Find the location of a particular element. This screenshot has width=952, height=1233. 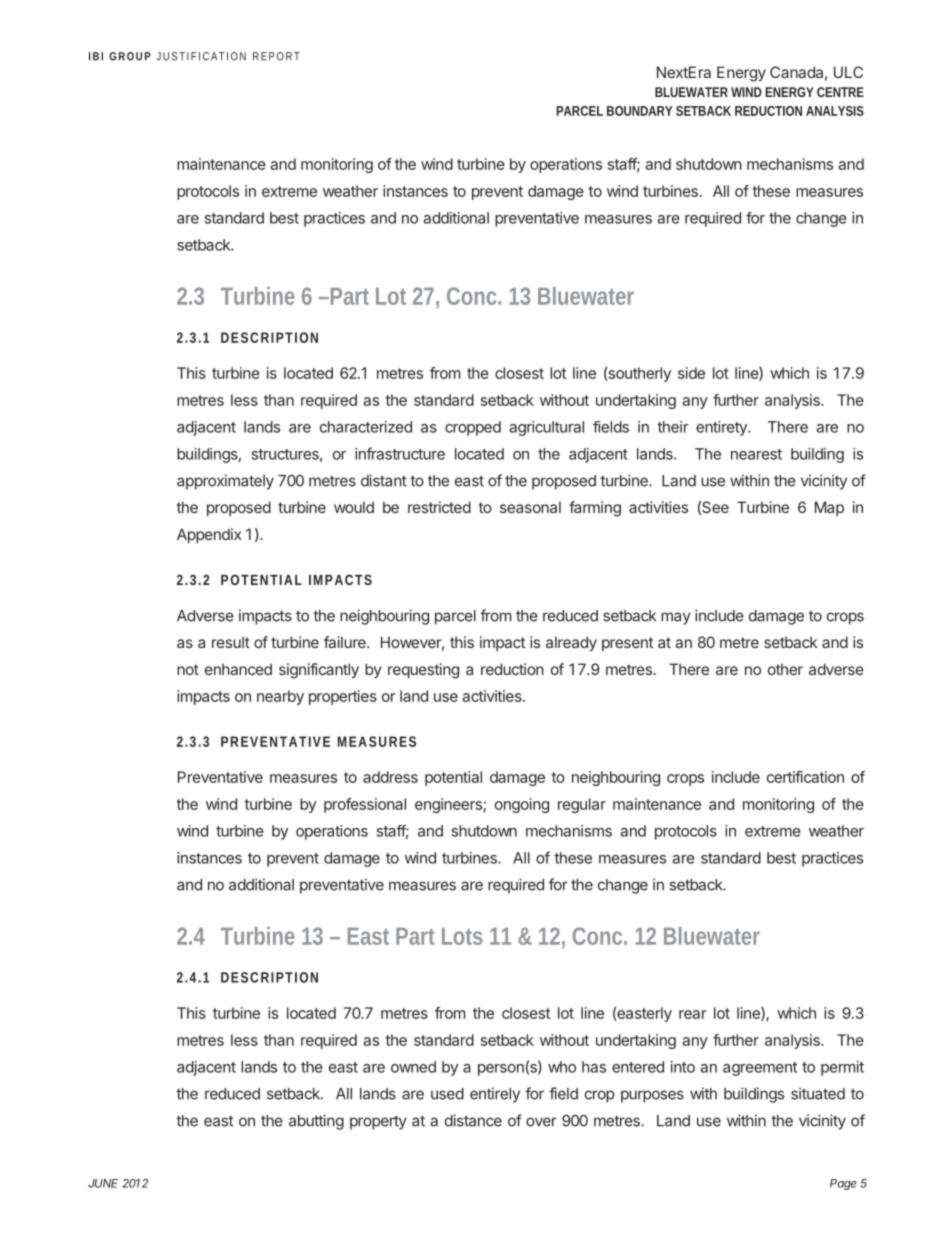

BOUNDARY is located at coordinates (640, 111).
